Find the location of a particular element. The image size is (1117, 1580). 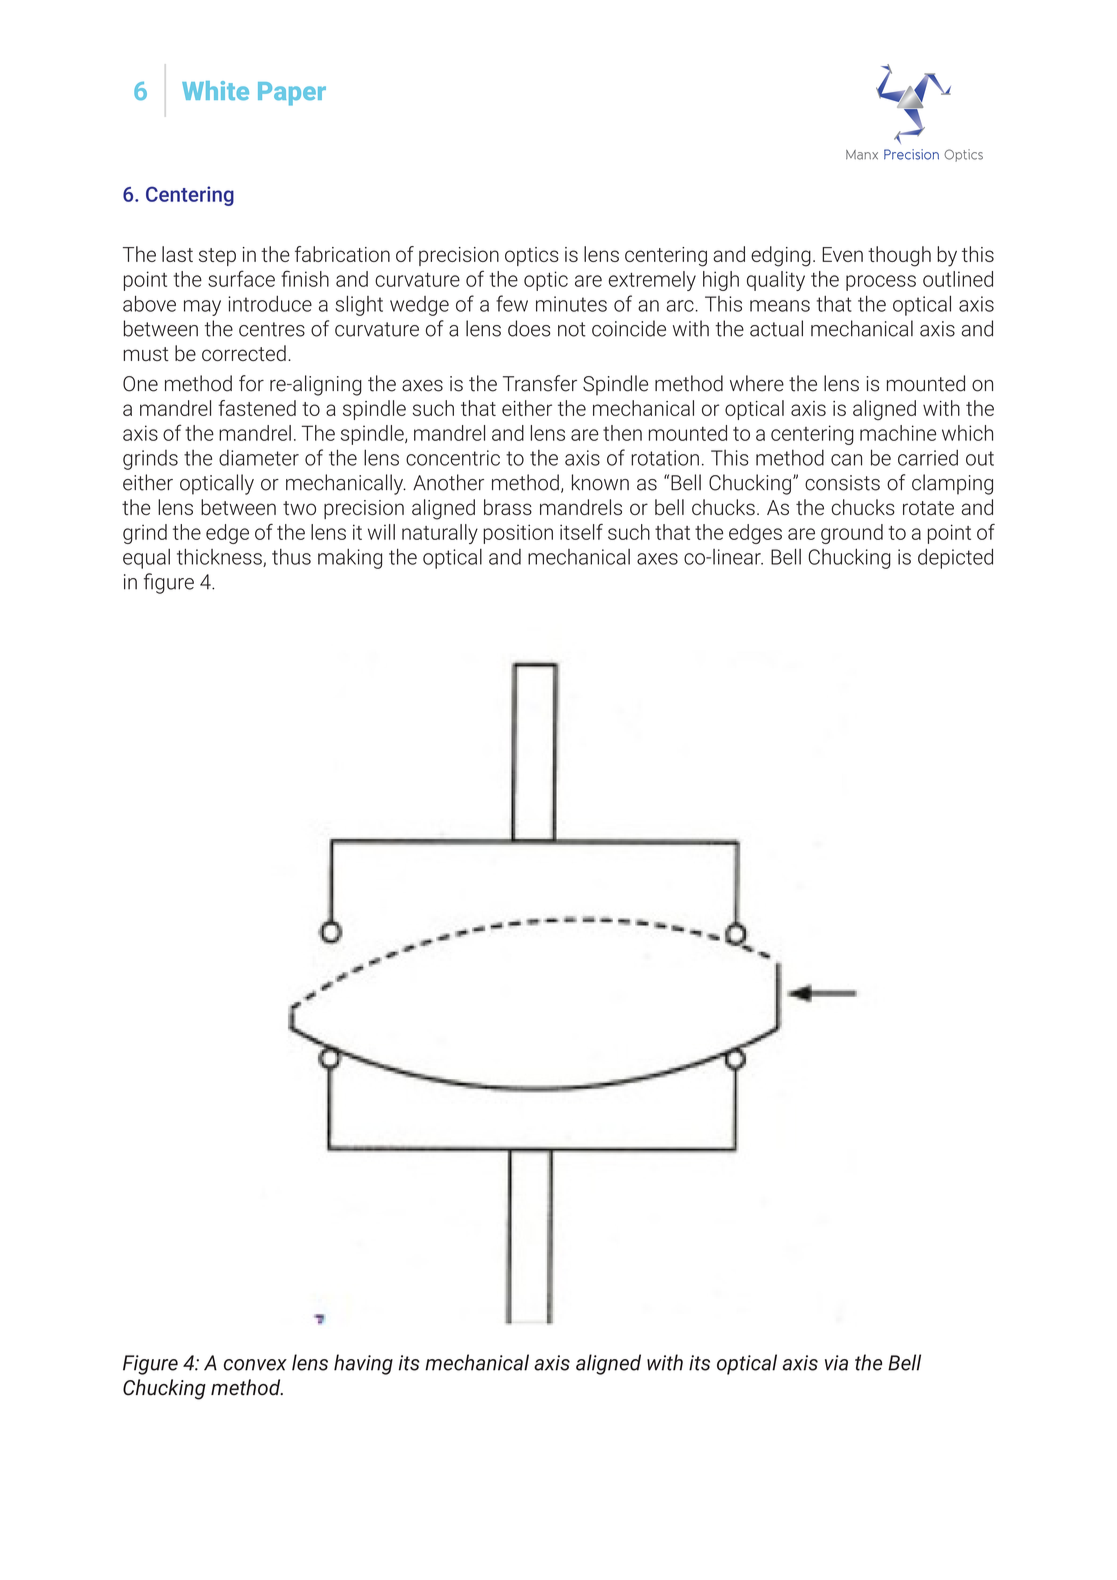

position is located at coordinates (518, 534).
